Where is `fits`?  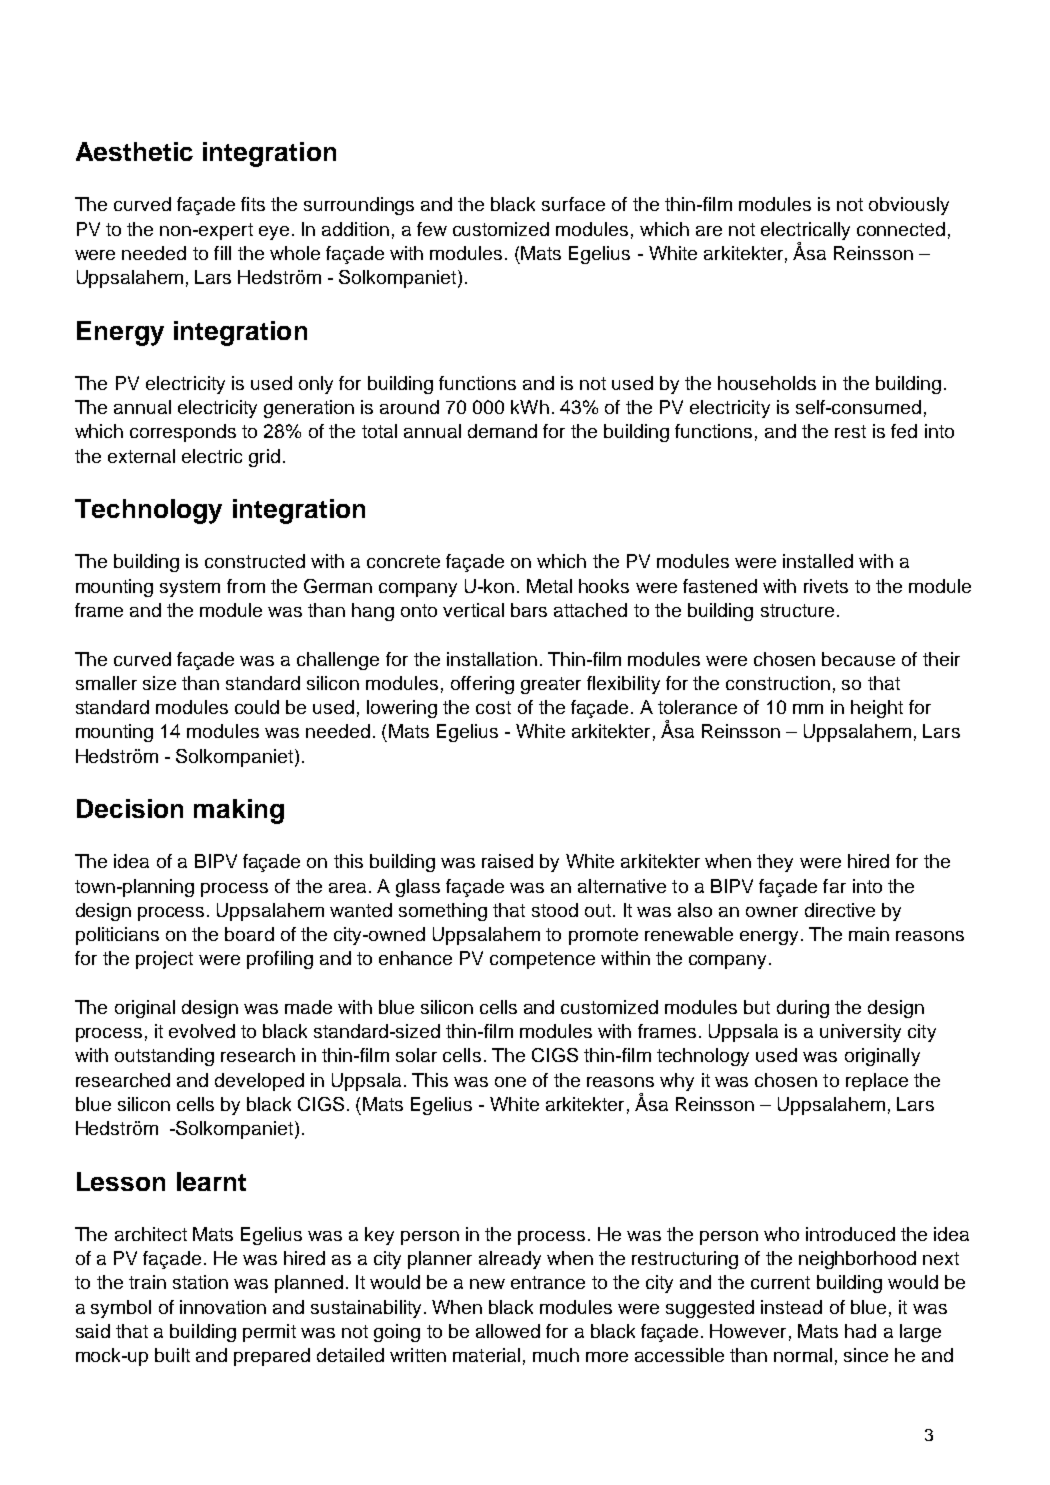
fits is located at coordinates (253, 204).
